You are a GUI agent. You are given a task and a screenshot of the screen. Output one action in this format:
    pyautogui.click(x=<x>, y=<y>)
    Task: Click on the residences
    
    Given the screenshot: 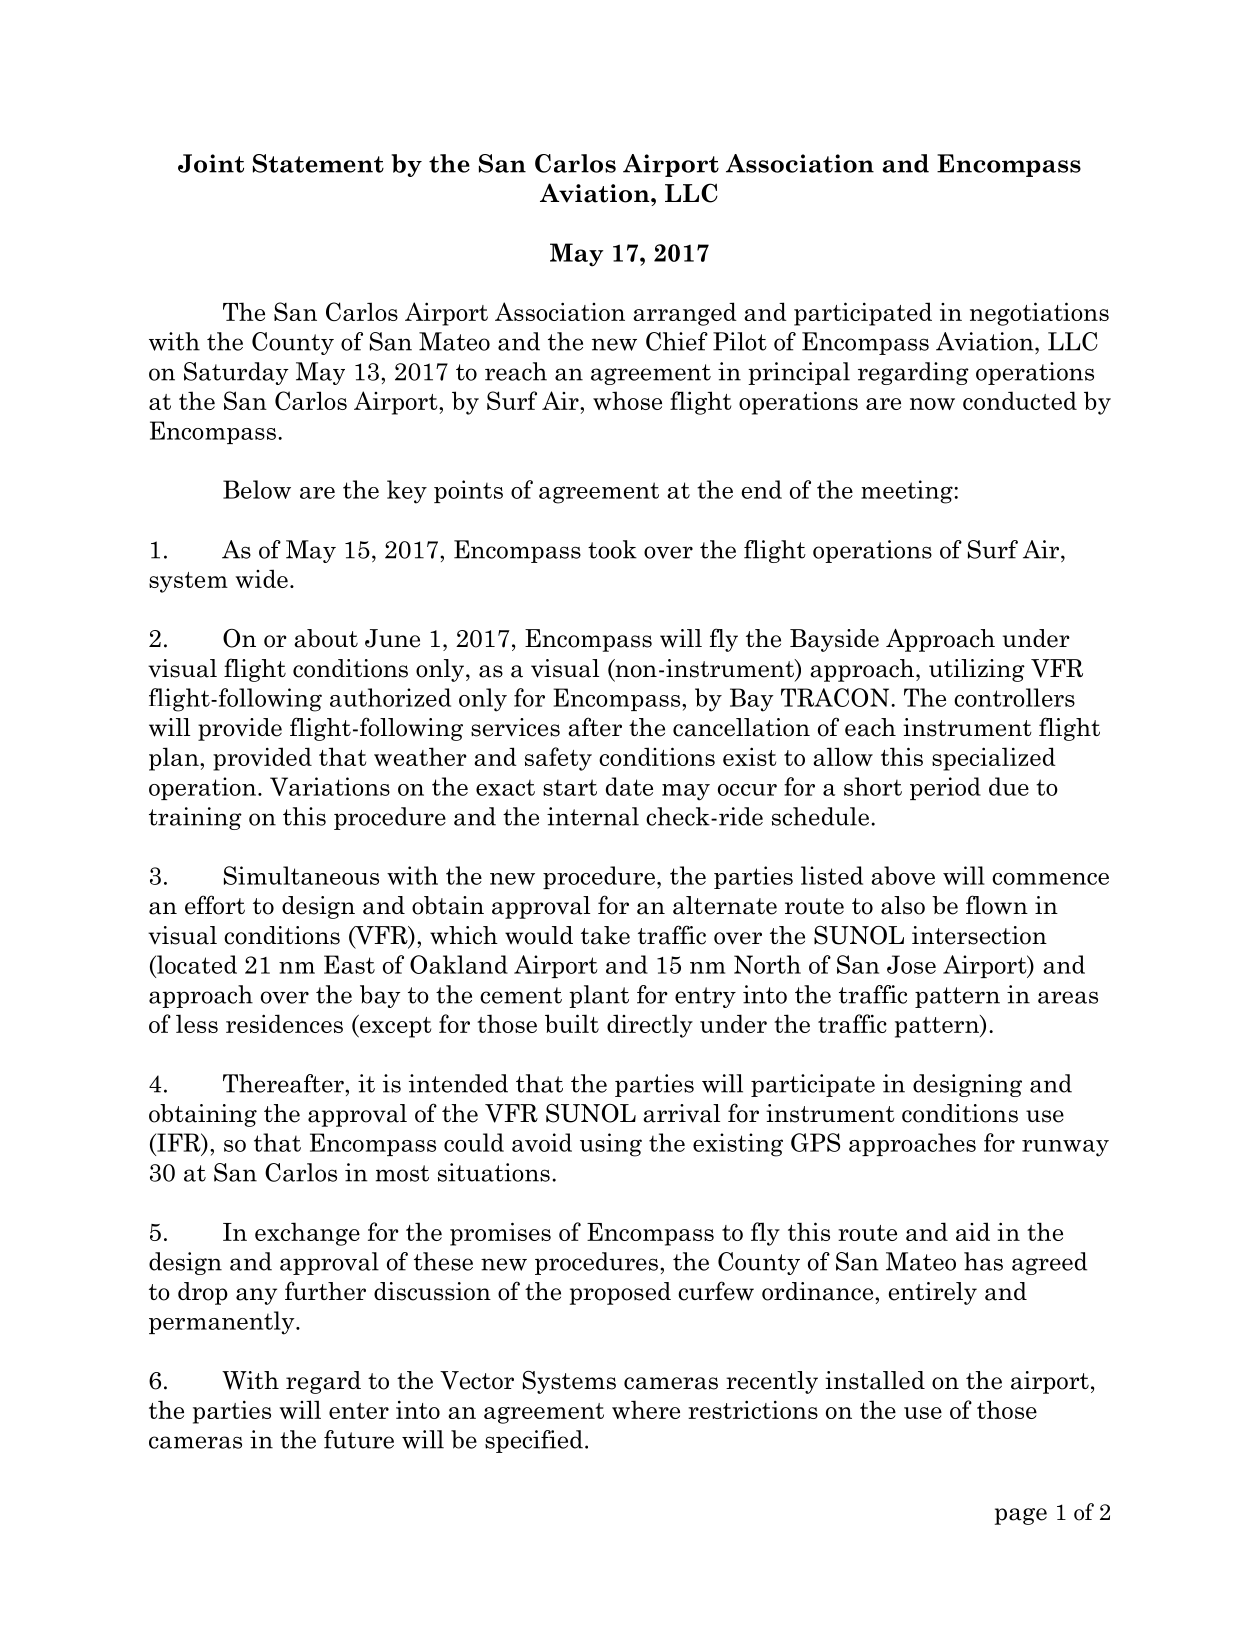 What is the action you would take?
    pyautogui.click(x=284, y=1023)
